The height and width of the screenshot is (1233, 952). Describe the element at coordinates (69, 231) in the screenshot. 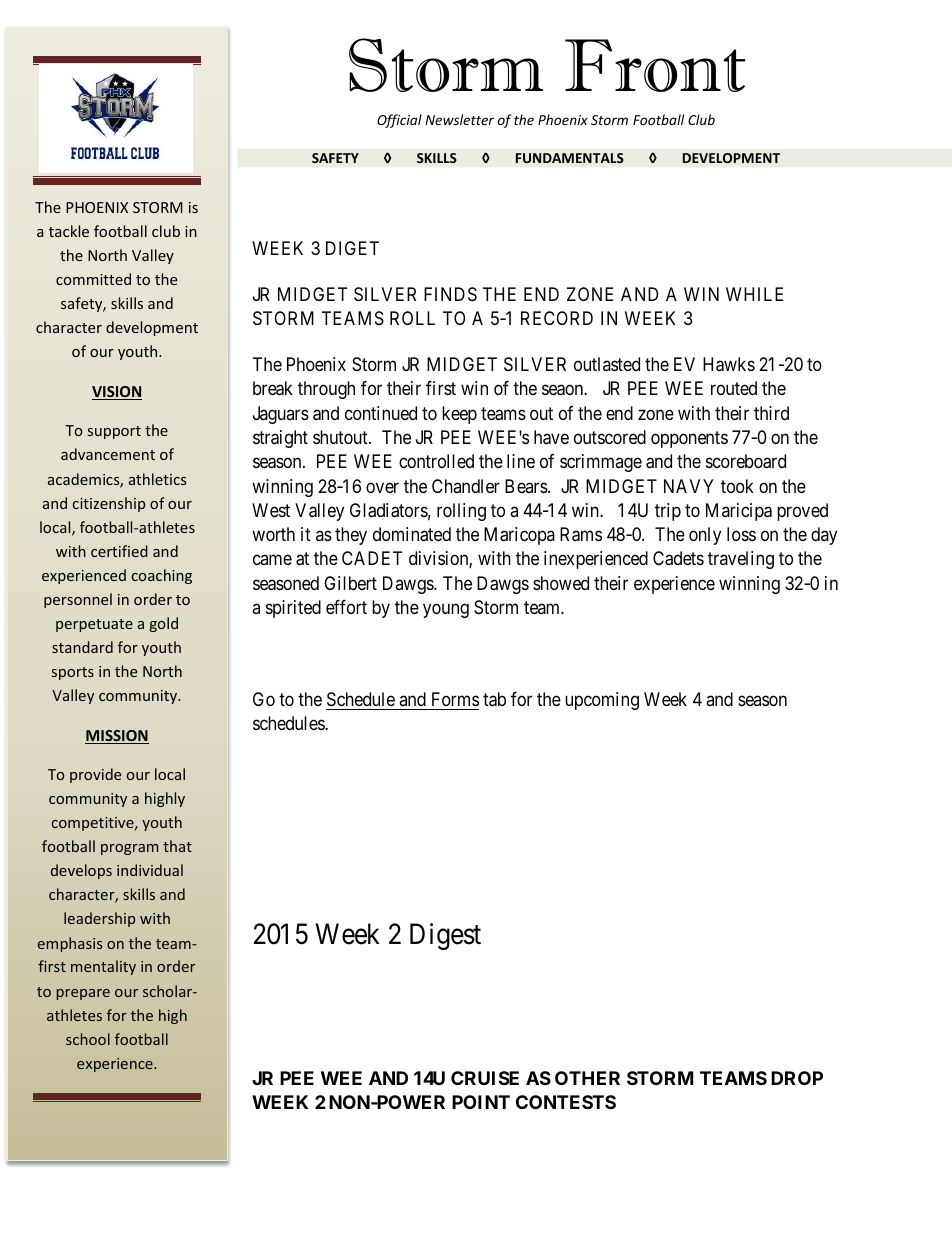

I see `tackle` at that location.
